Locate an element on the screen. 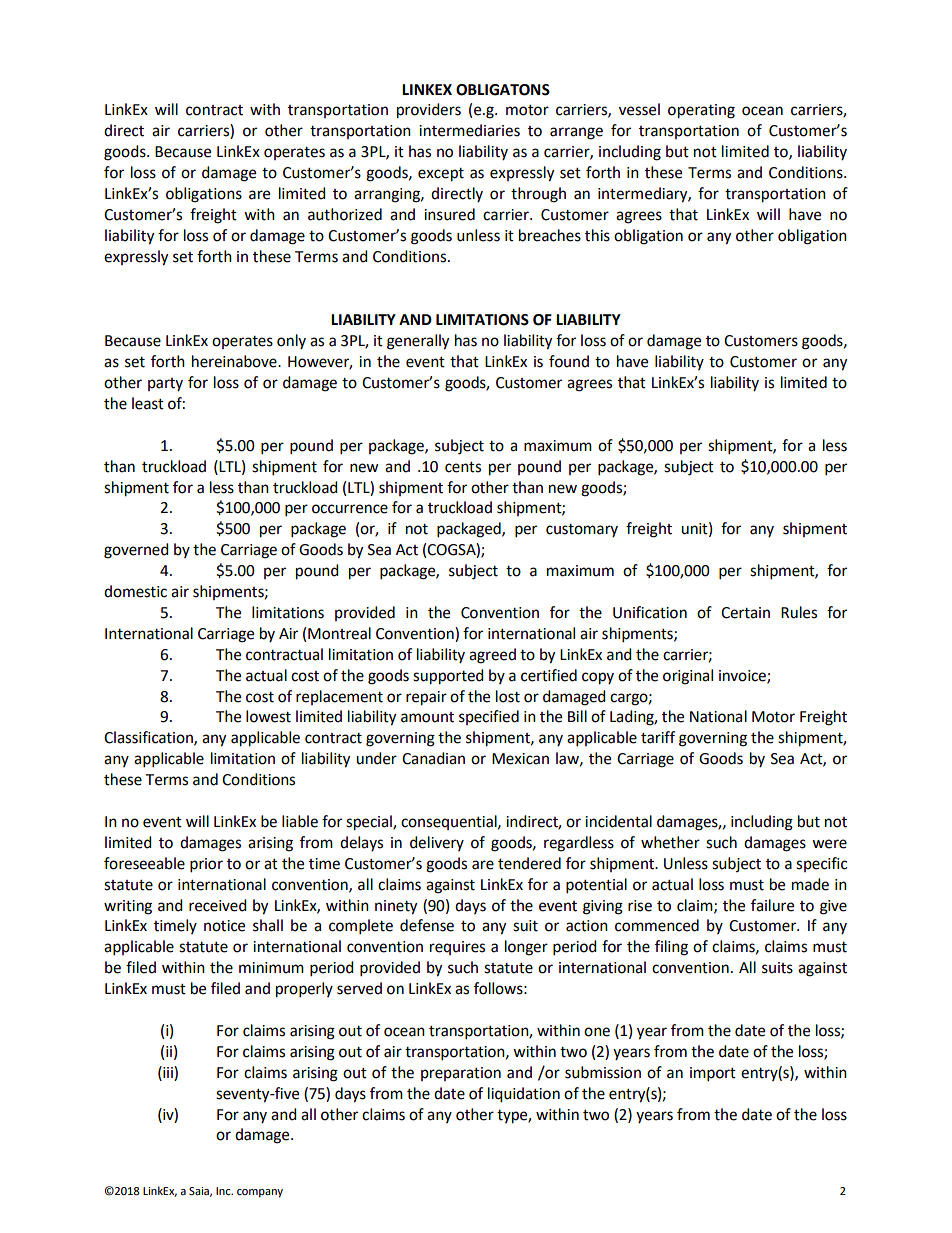  lowest is located at coordinates (268, 716).
